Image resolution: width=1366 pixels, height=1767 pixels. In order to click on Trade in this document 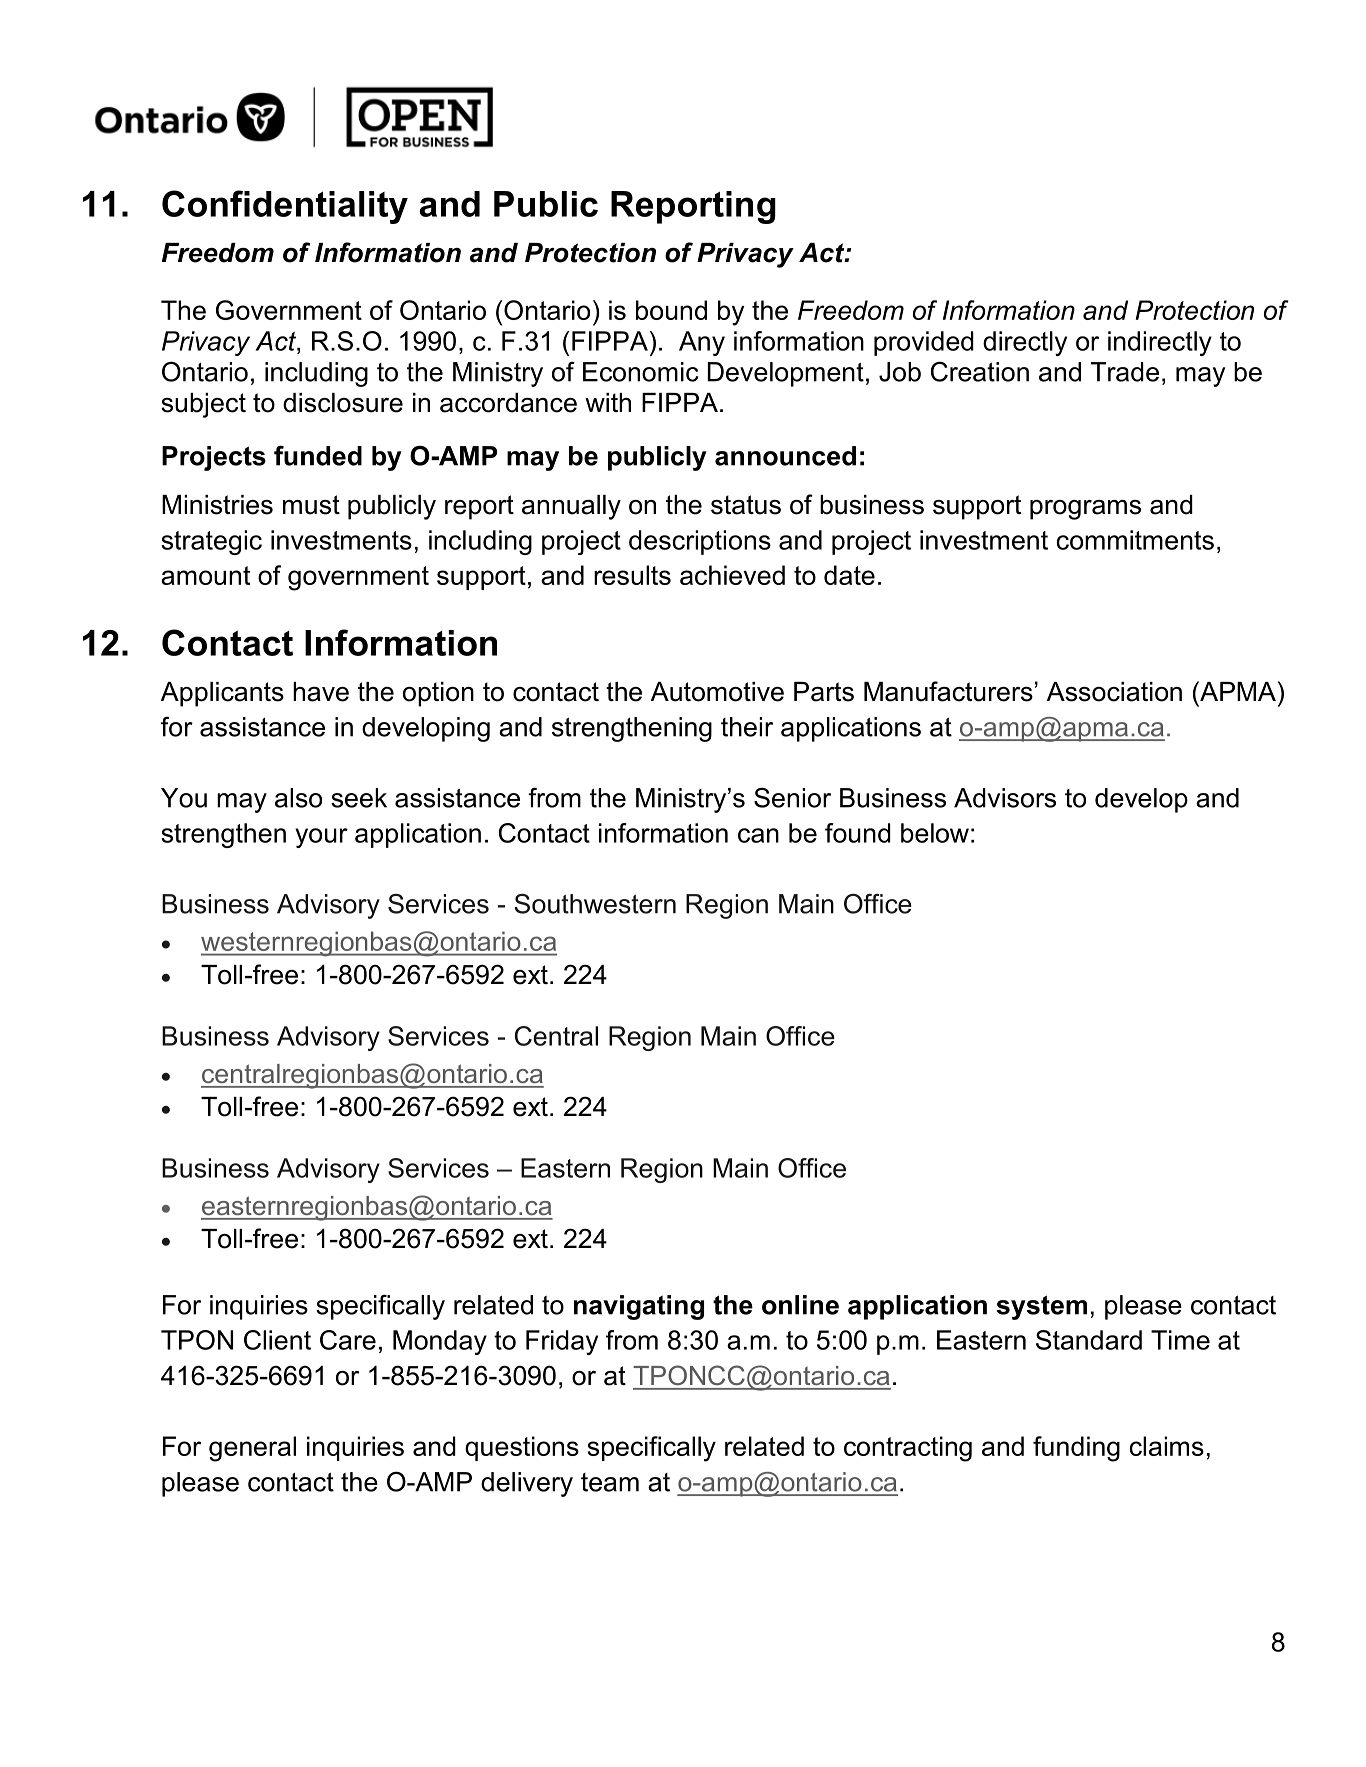, I will do `click(1125, 372)`.
